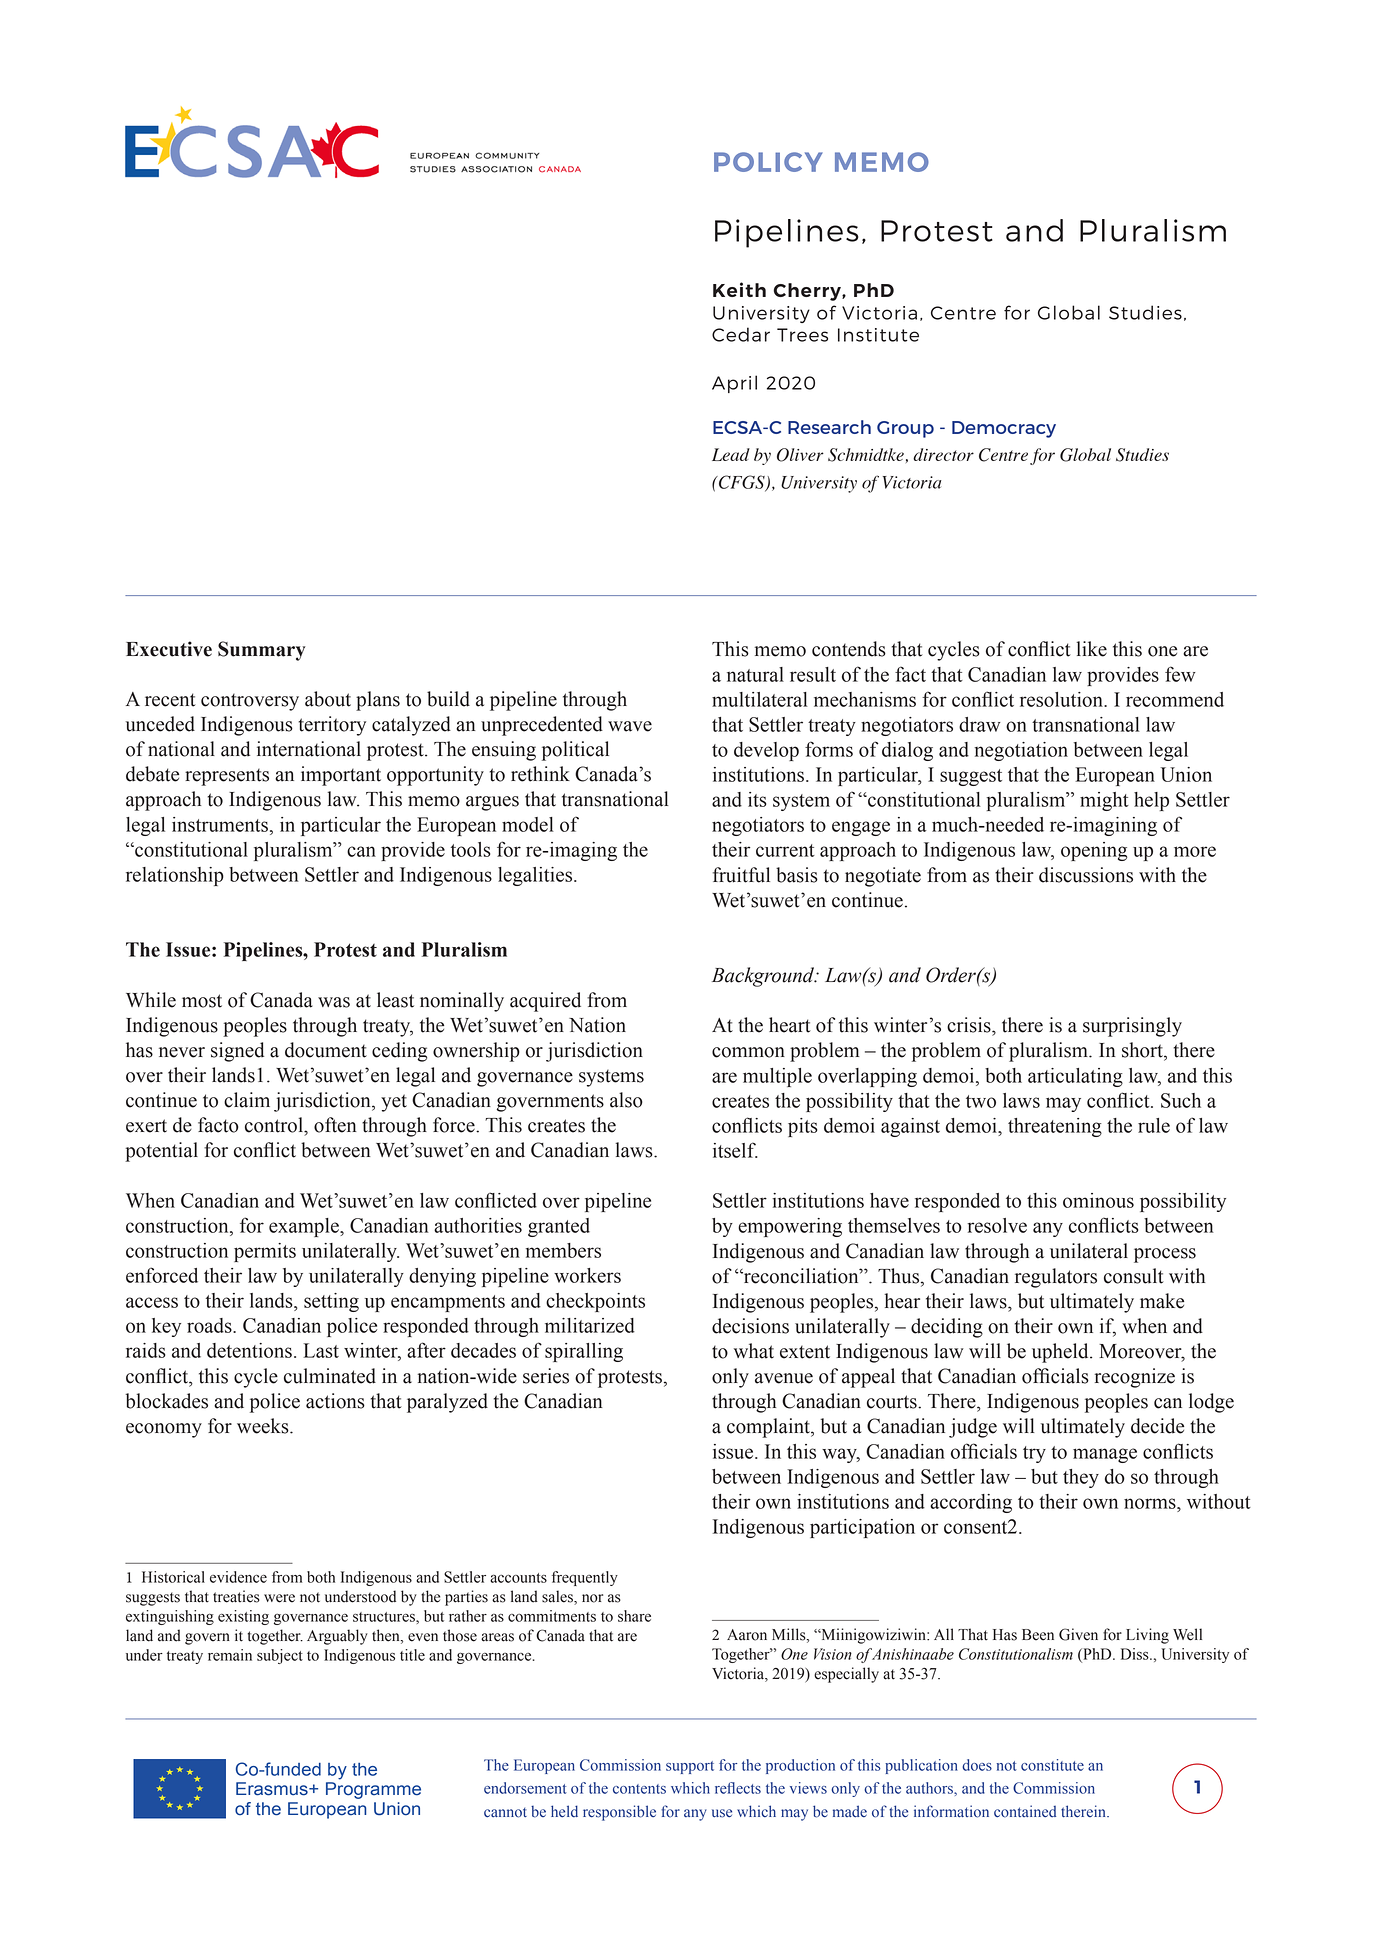 This image has height=1954, width=1382. What do you see at coordinates (273, 1789) in the image?
I see `Erasmus` at bounding box center [273, 1789].
